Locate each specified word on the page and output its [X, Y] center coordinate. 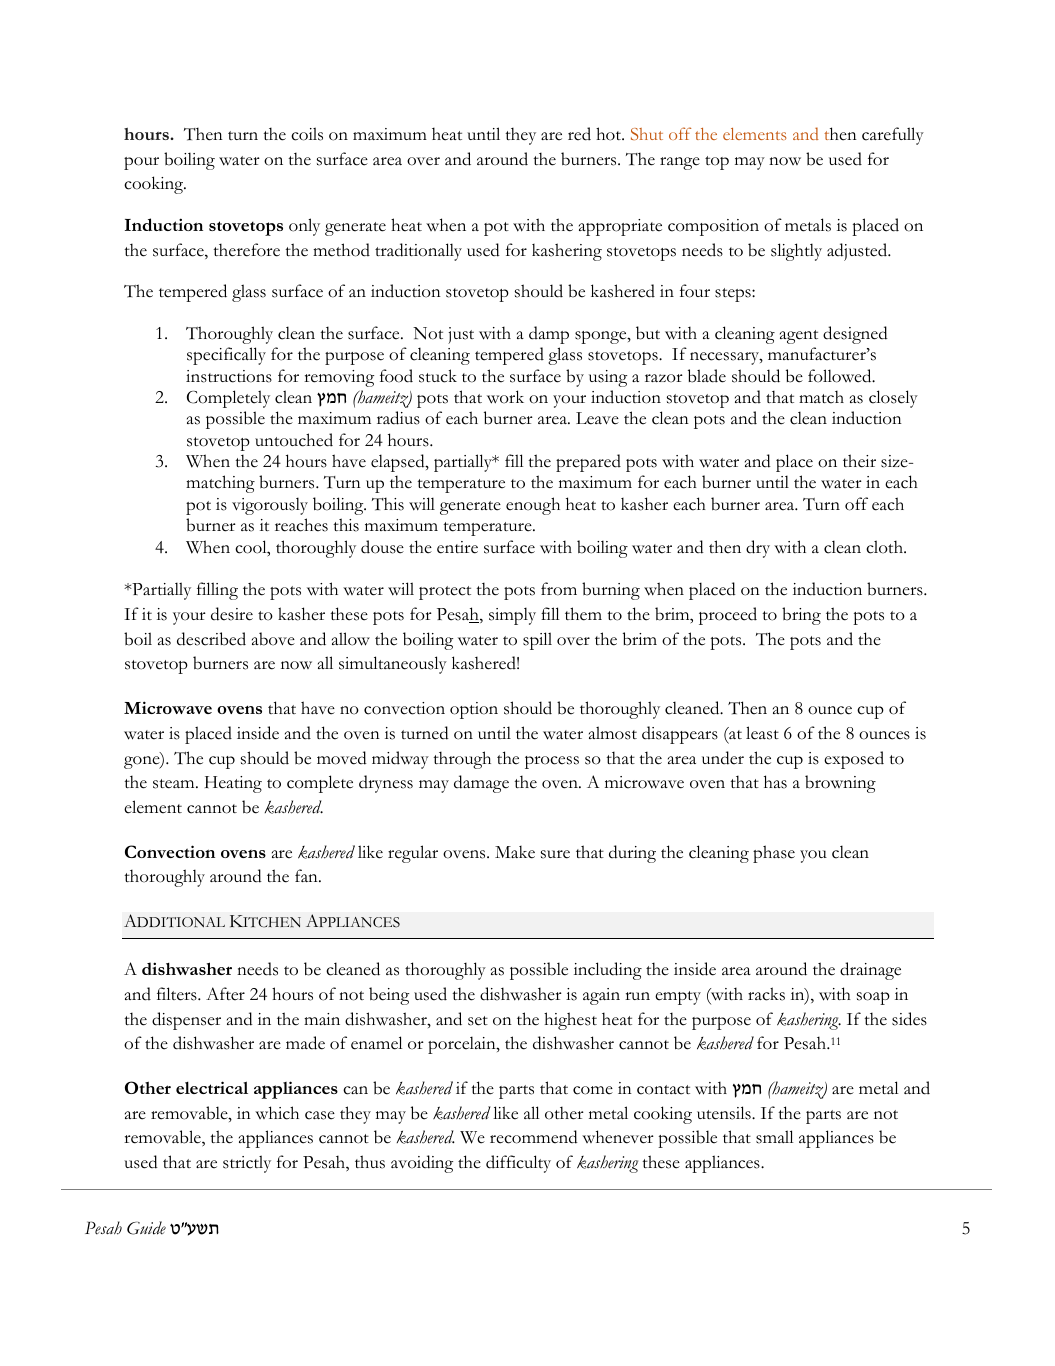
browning [840, 784]
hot [610, 134]
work [505, 397]
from [559, 589]
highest [570, 1021]
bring [801, 616]
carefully [893, 136]
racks [766, 994]
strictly [247, 1164]
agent [799, 337]
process [552, 762]
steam [175, 784]
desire [232, 614]
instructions [229, 376]
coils [307, 134]
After [225, 994]
